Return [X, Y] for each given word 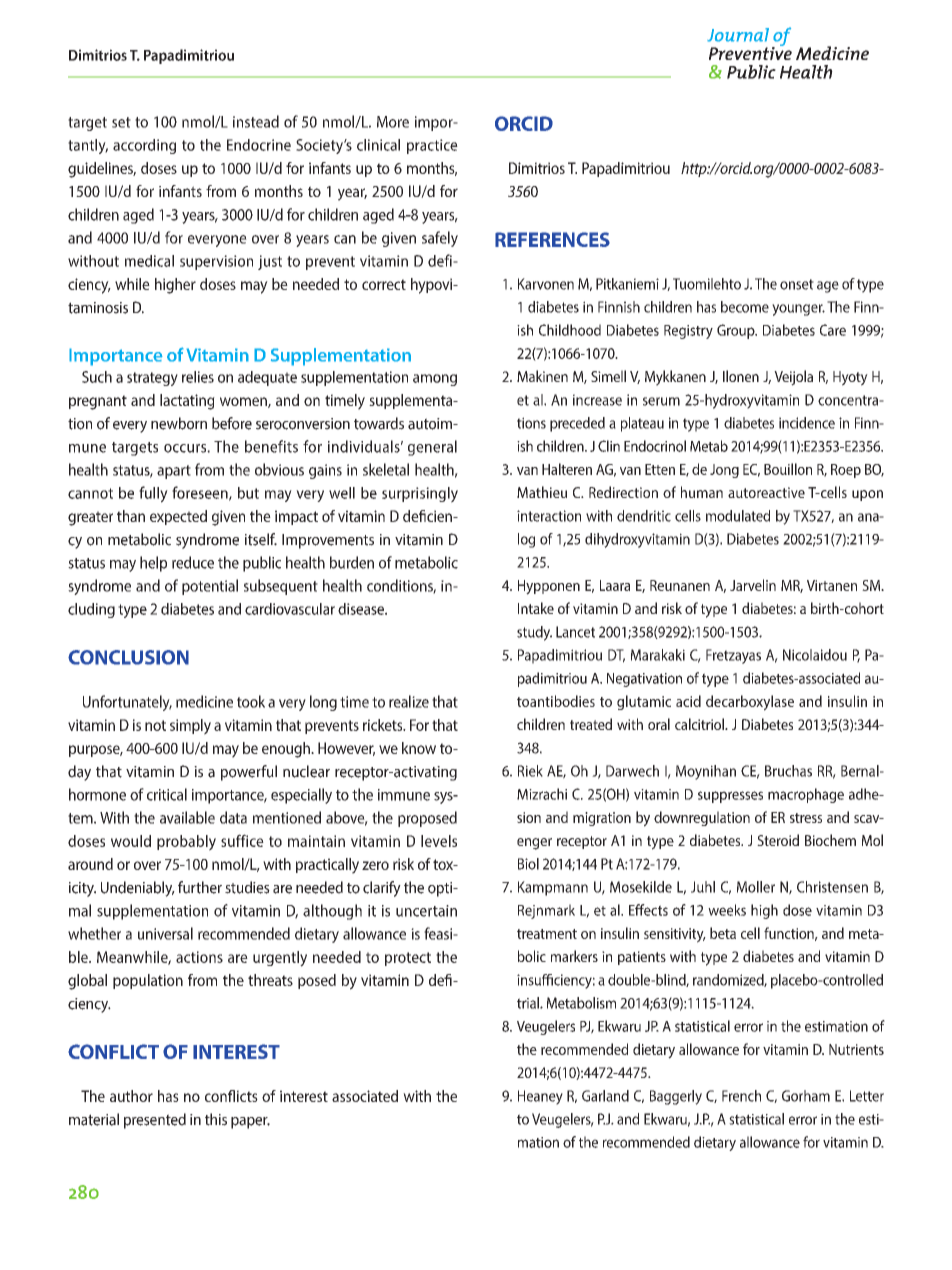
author [131, 1096]
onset [797, 284]
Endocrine [259, 145]
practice [432, 146]
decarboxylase [750, 703]
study [534, 633]
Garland [605, 1096]
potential [210, 587]
